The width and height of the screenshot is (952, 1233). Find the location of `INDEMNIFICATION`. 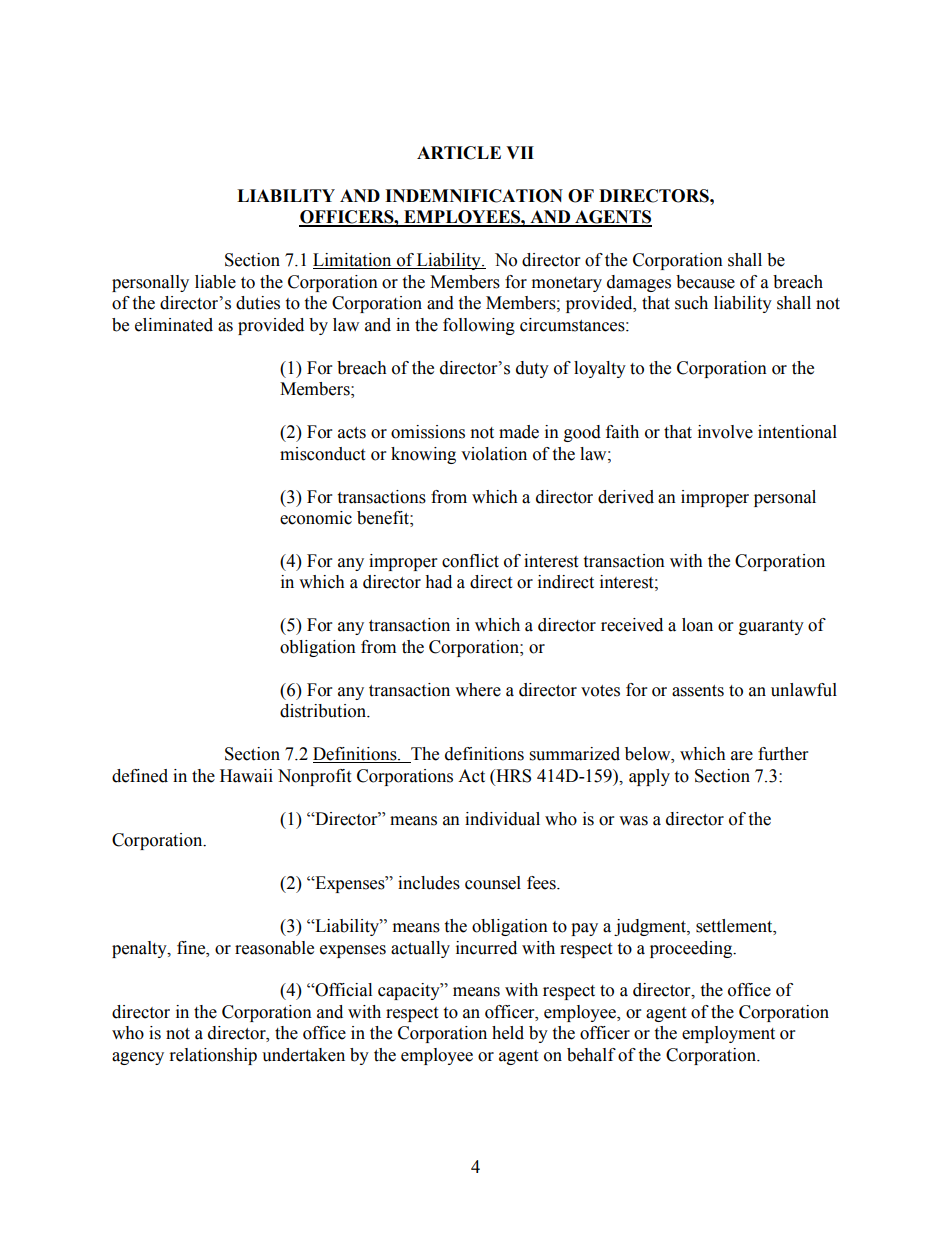

INDEMNIFICATION is located at coordinates (474, 196).
